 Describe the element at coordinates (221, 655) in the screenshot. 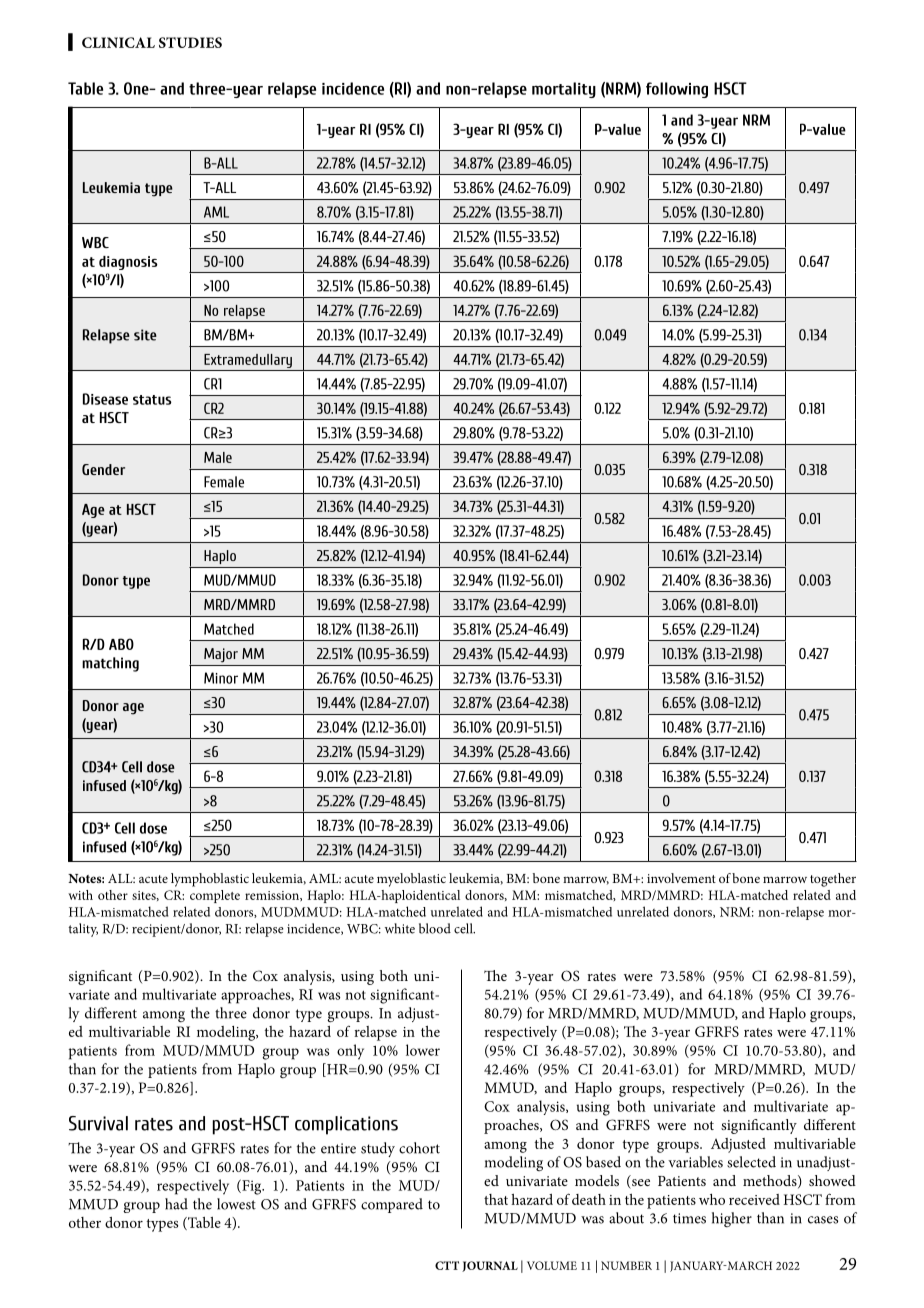

I see `Major` at that location.
